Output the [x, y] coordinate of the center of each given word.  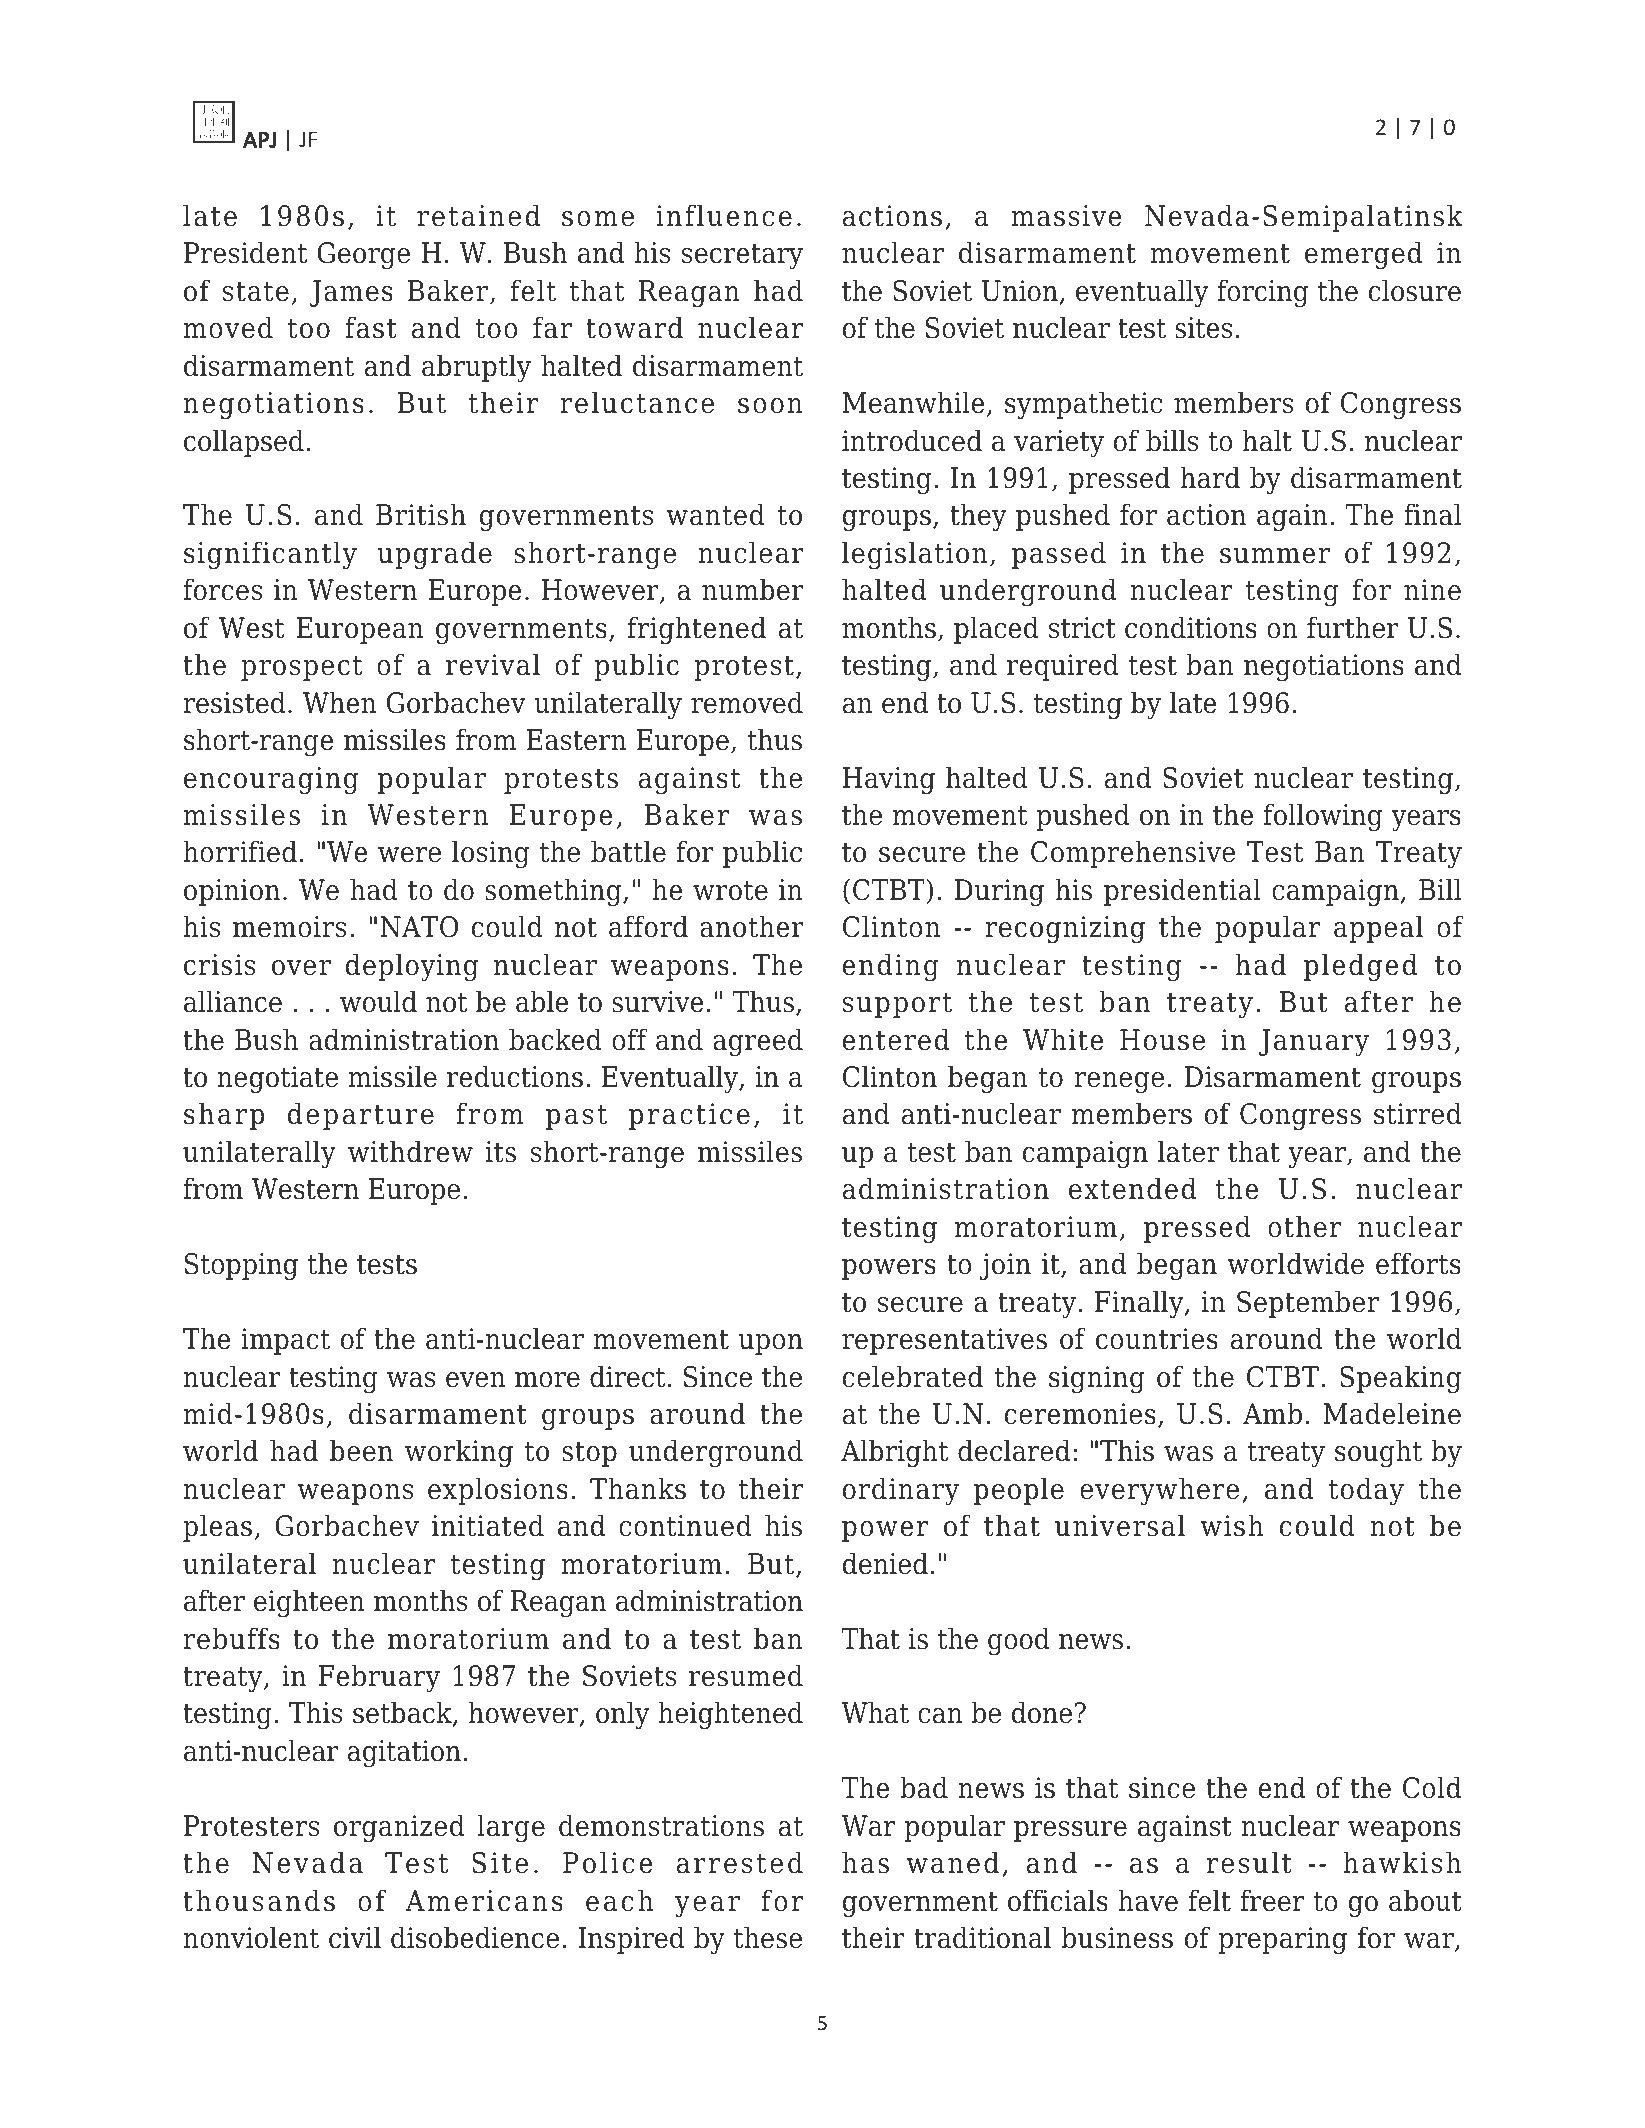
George [363, 256]
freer [1272, 1900]
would [378, 1001]
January [1314, 1043]
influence [724, 215]
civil [355, 1937]
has [865, 1862]
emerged [1363, 255]
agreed [758, 1042]
